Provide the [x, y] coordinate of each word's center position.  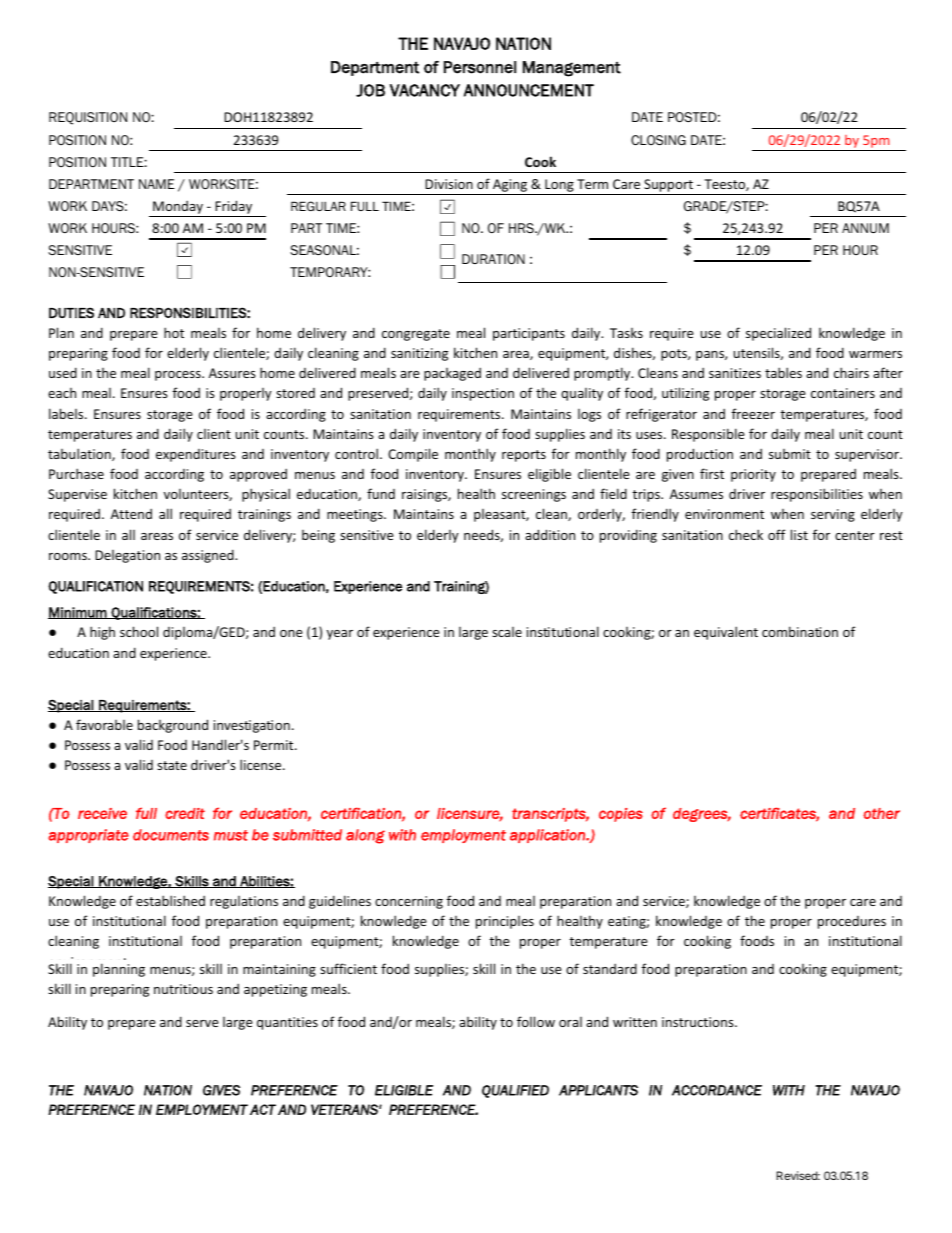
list [799, 534]
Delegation [127, 556]
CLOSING [658, 140]
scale [507, 632]
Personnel [480, 67]
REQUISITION [88, 118]
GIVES [221, 1090]
